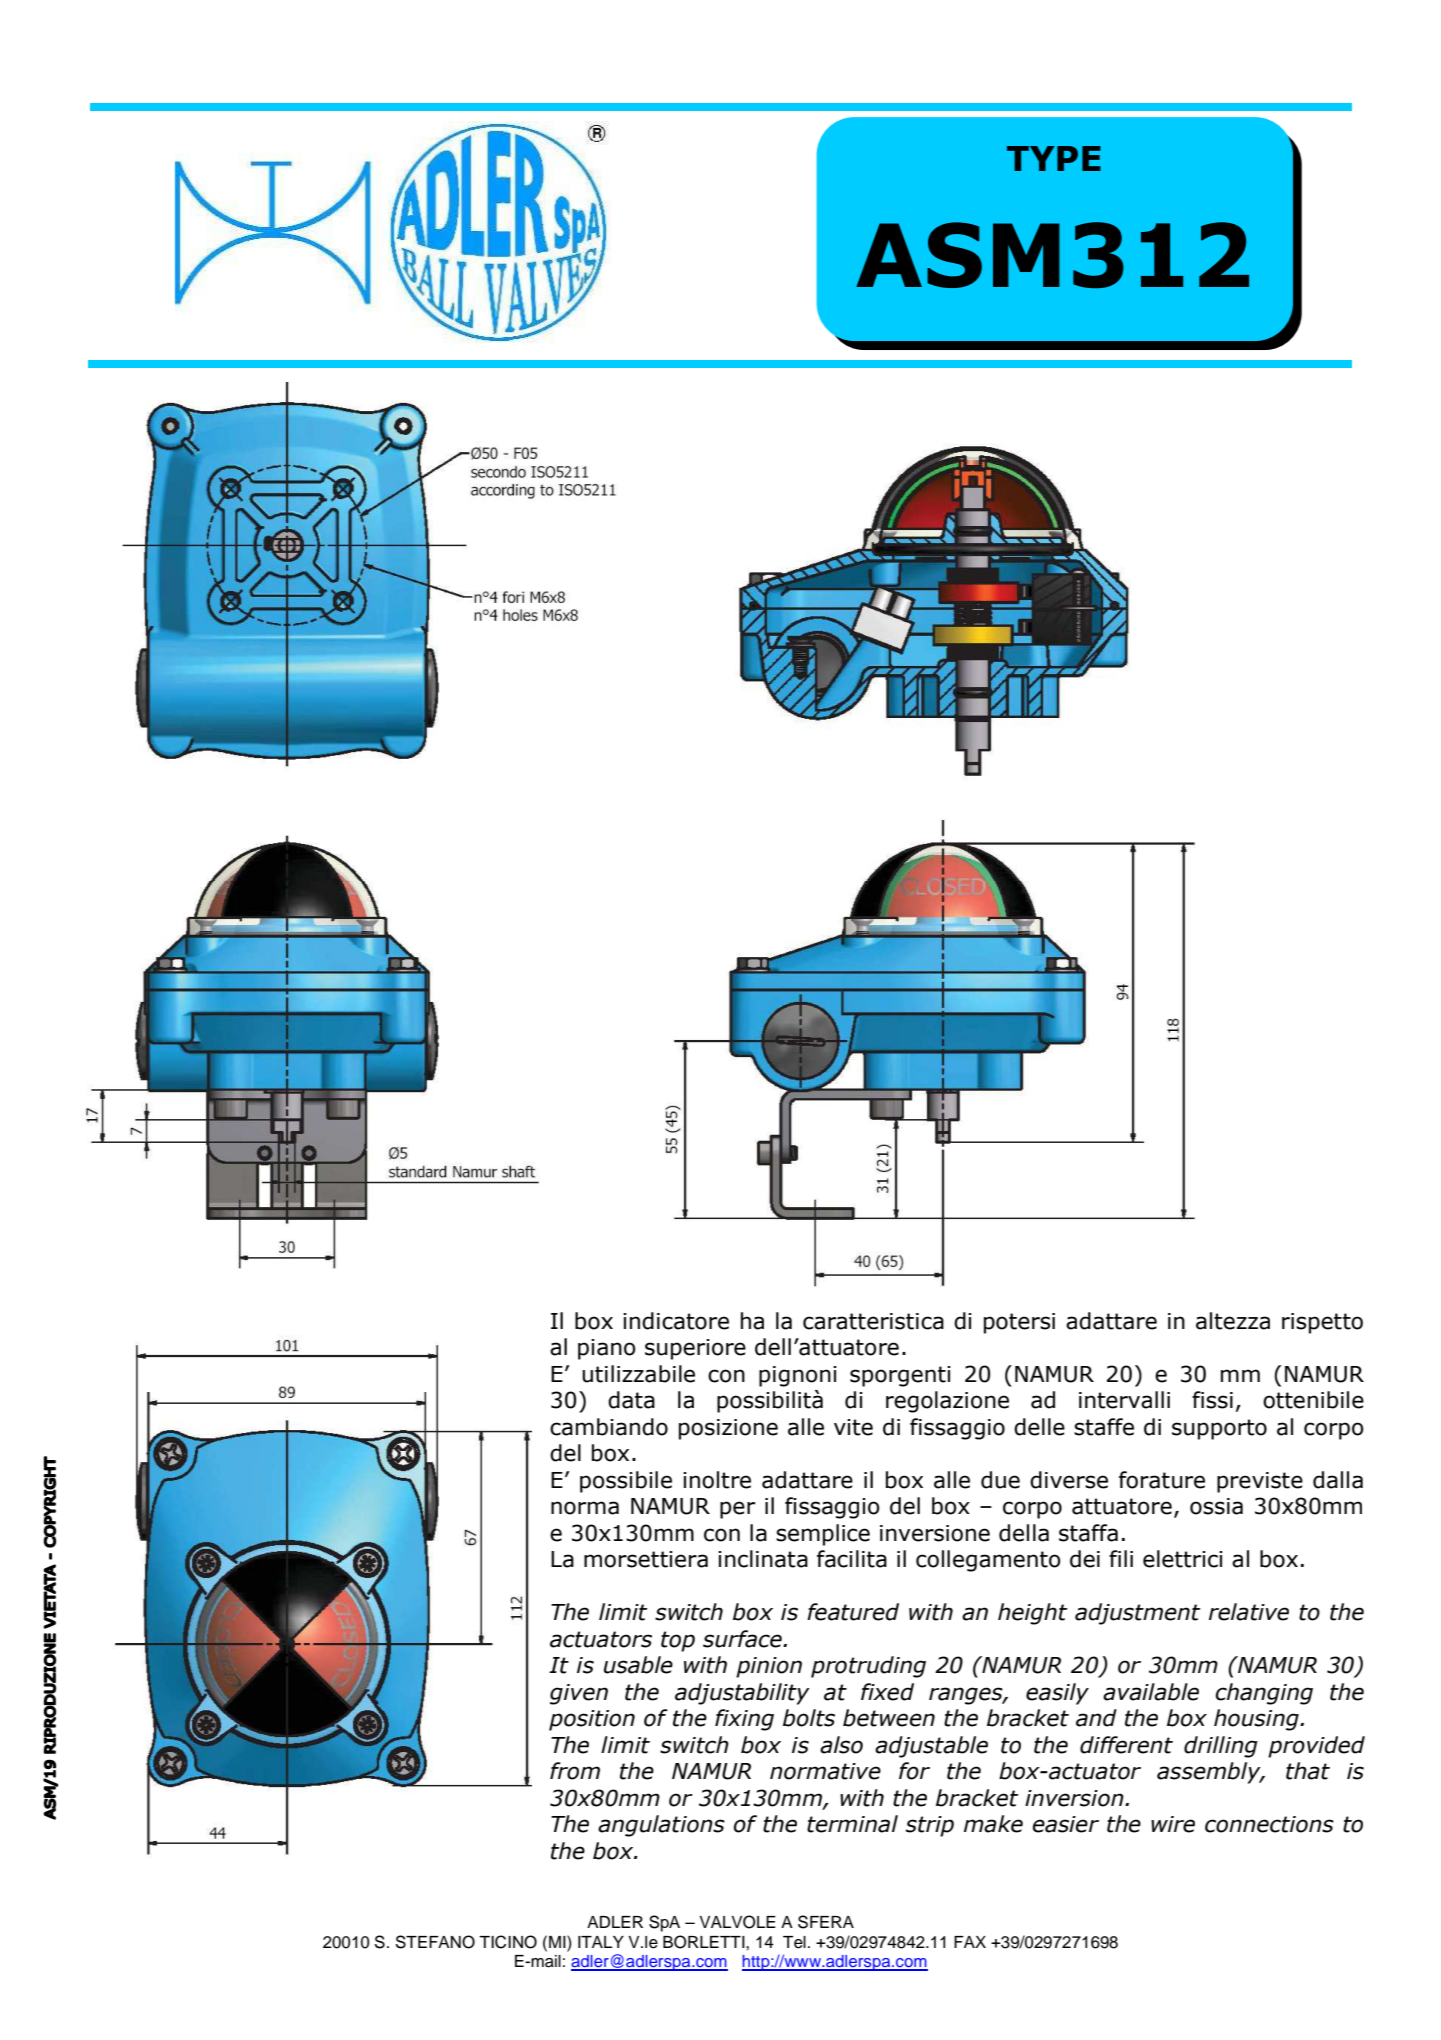 The height and width of the image is (2040, 1441). What do you see at coordinates (853, 1427) in the image?
I see `vite` at bounding box center [853, 1427].
